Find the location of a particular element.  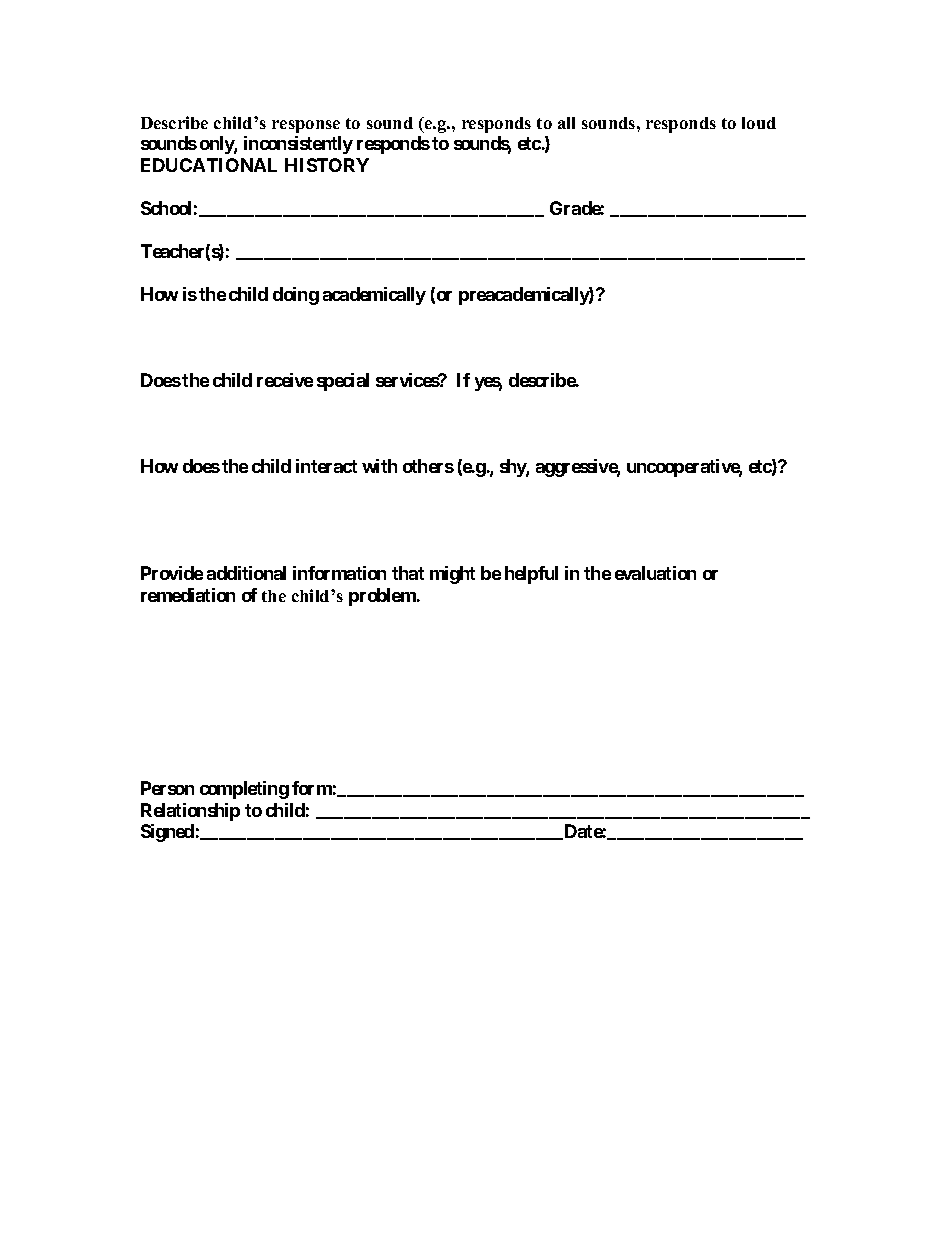

completing is located at coordinates (244, 790).
